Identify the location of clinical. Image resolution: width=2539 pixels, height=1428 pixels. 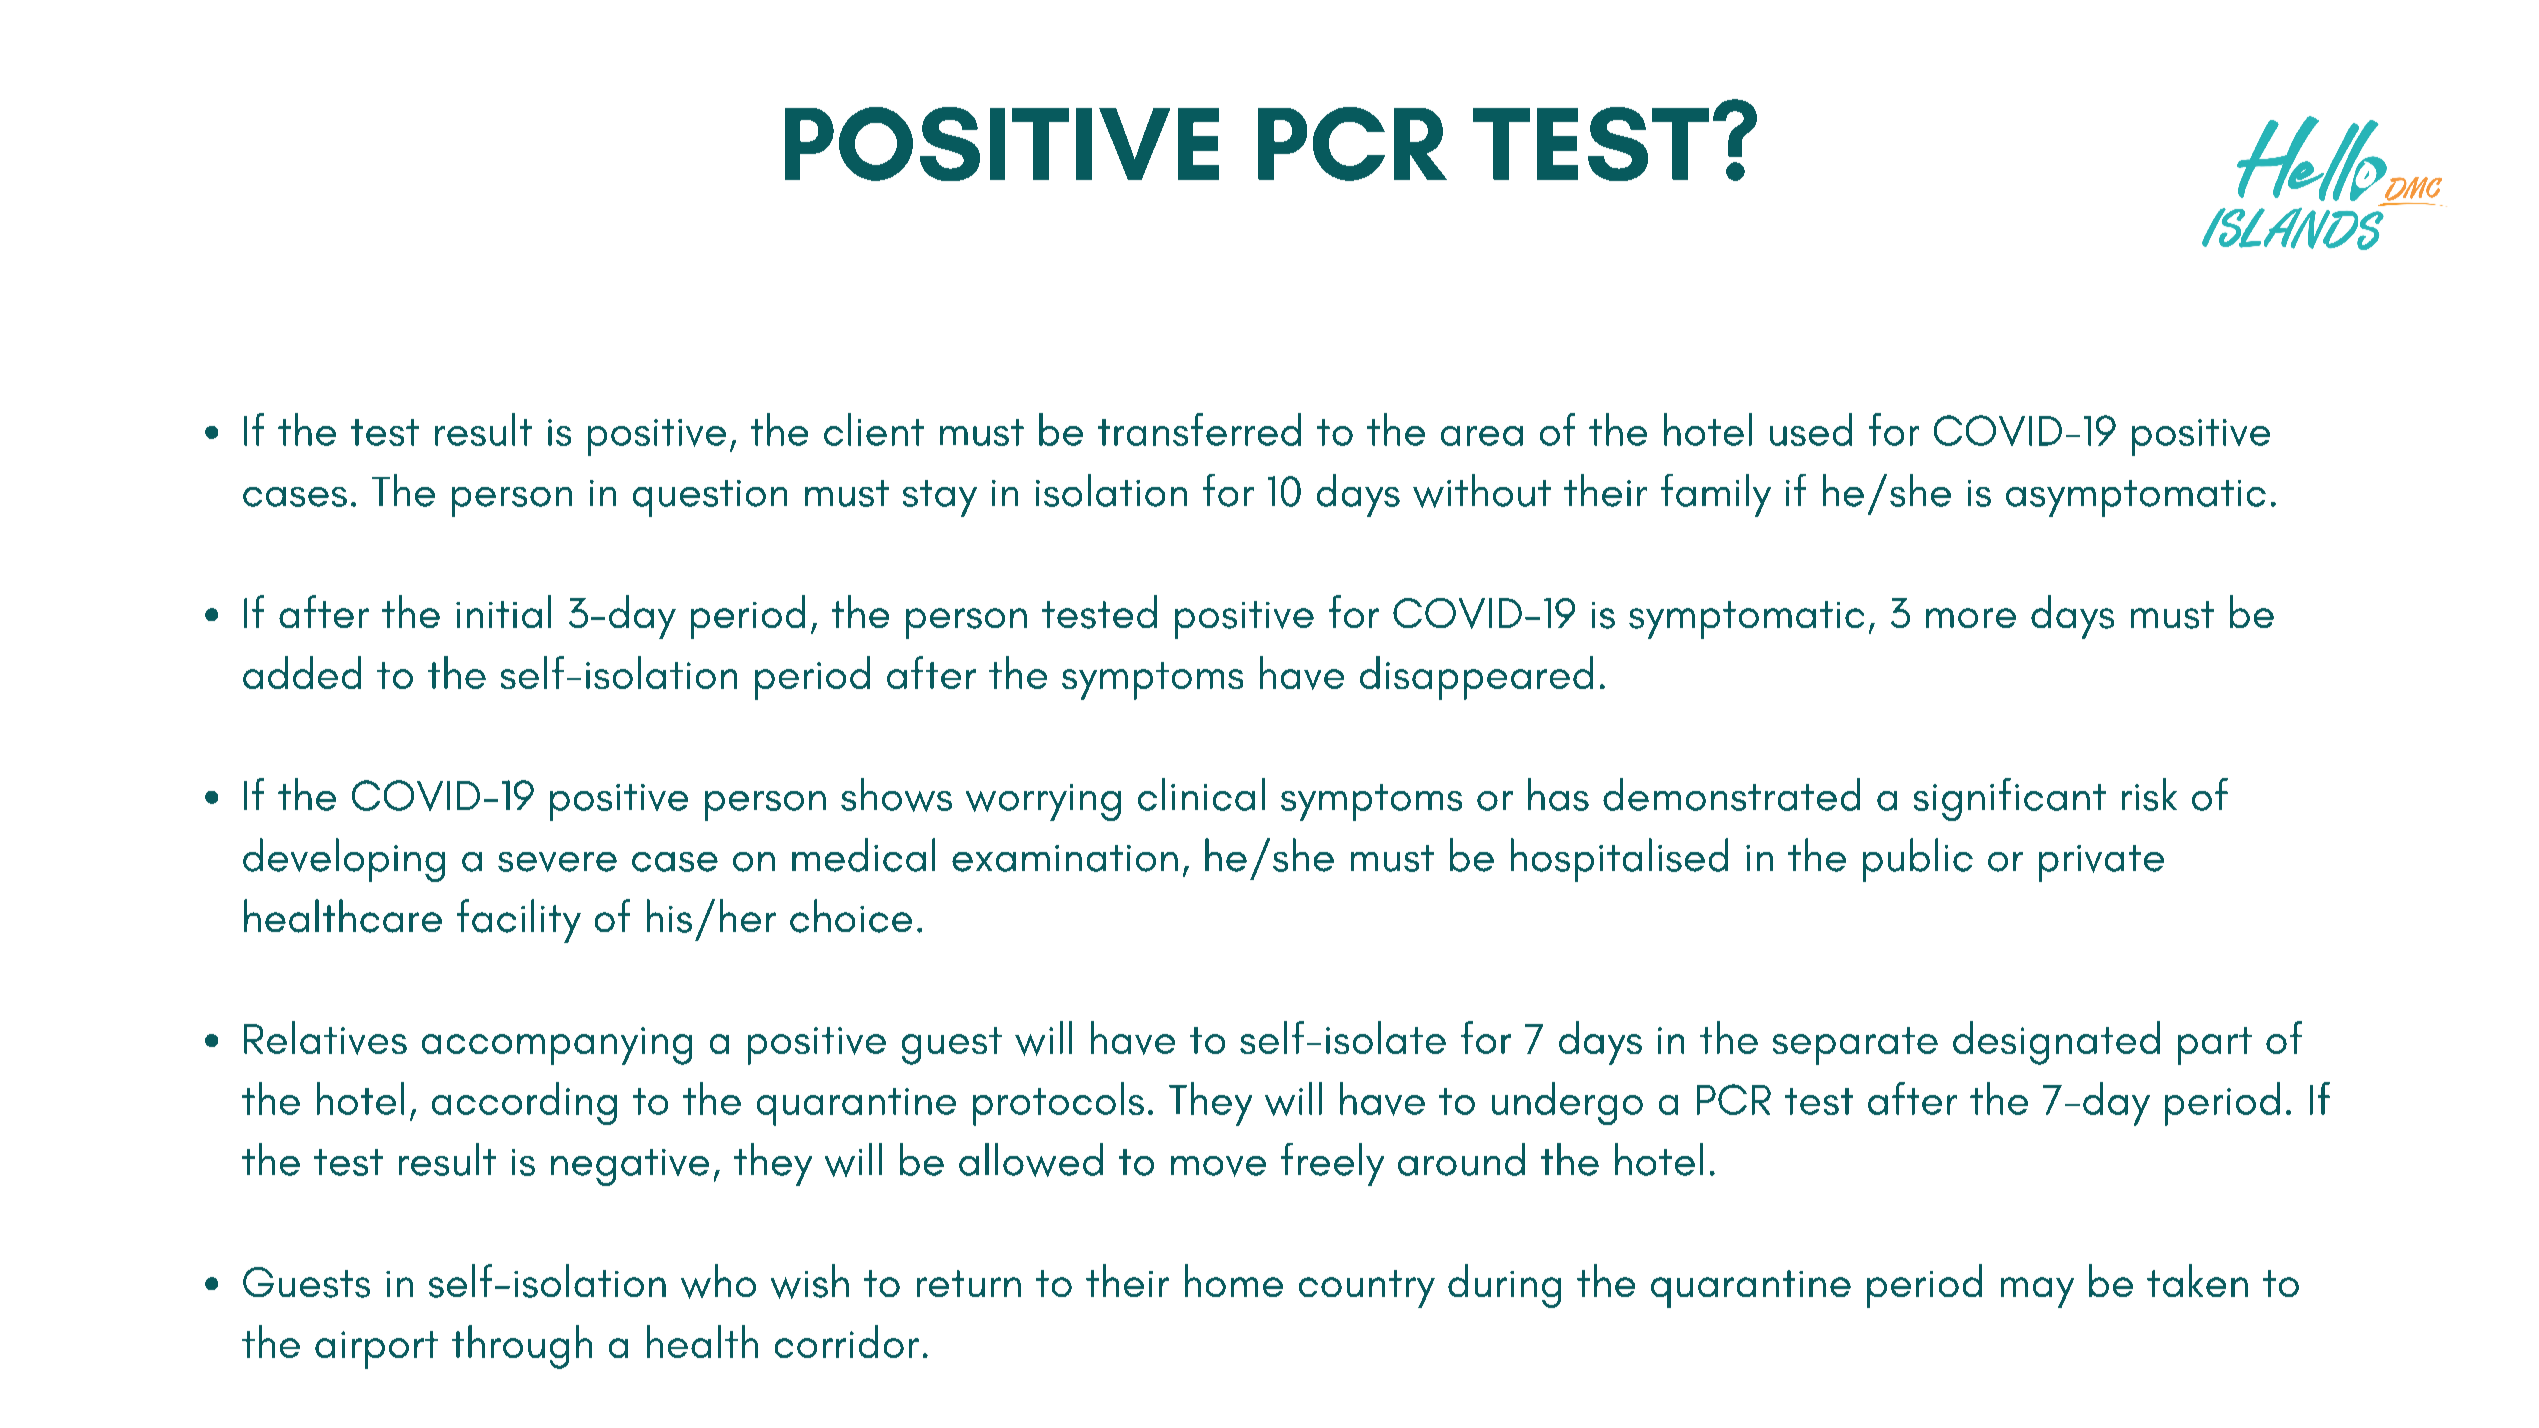
(1201, 794).
